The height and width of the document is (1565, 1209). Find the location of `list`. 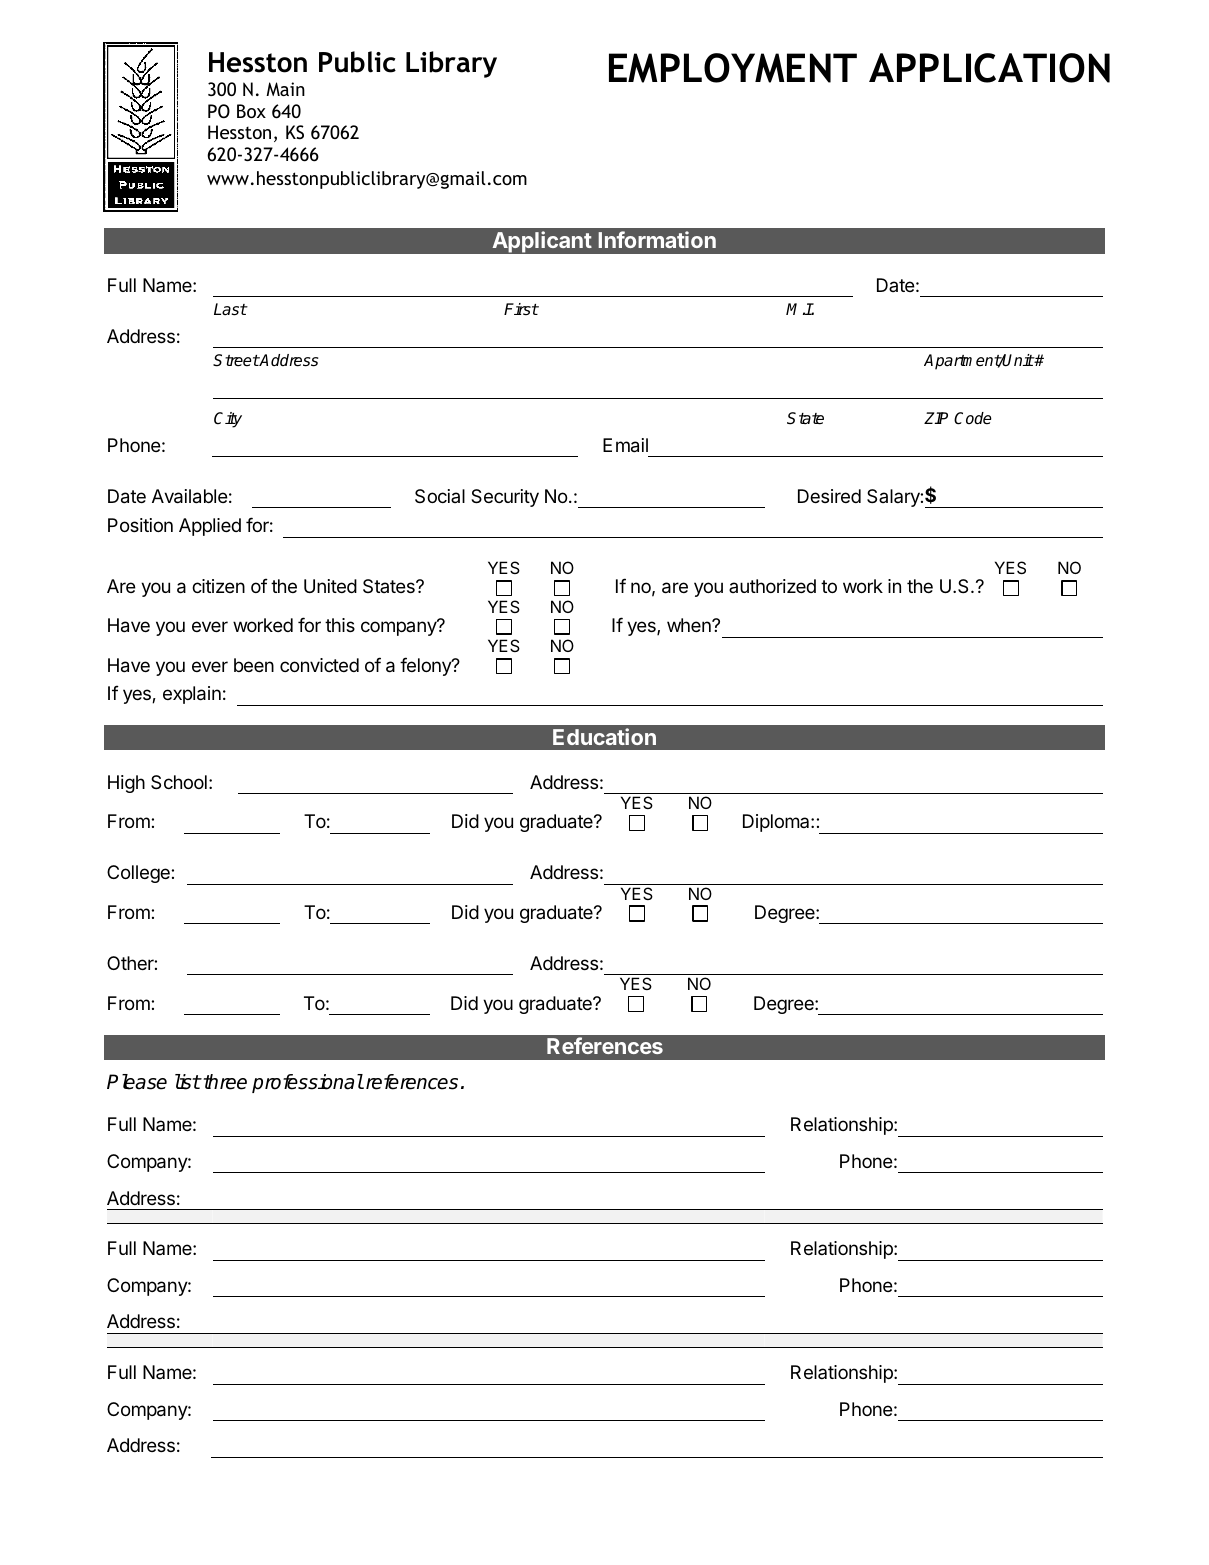

list is located at coordinates (188, 1082).
